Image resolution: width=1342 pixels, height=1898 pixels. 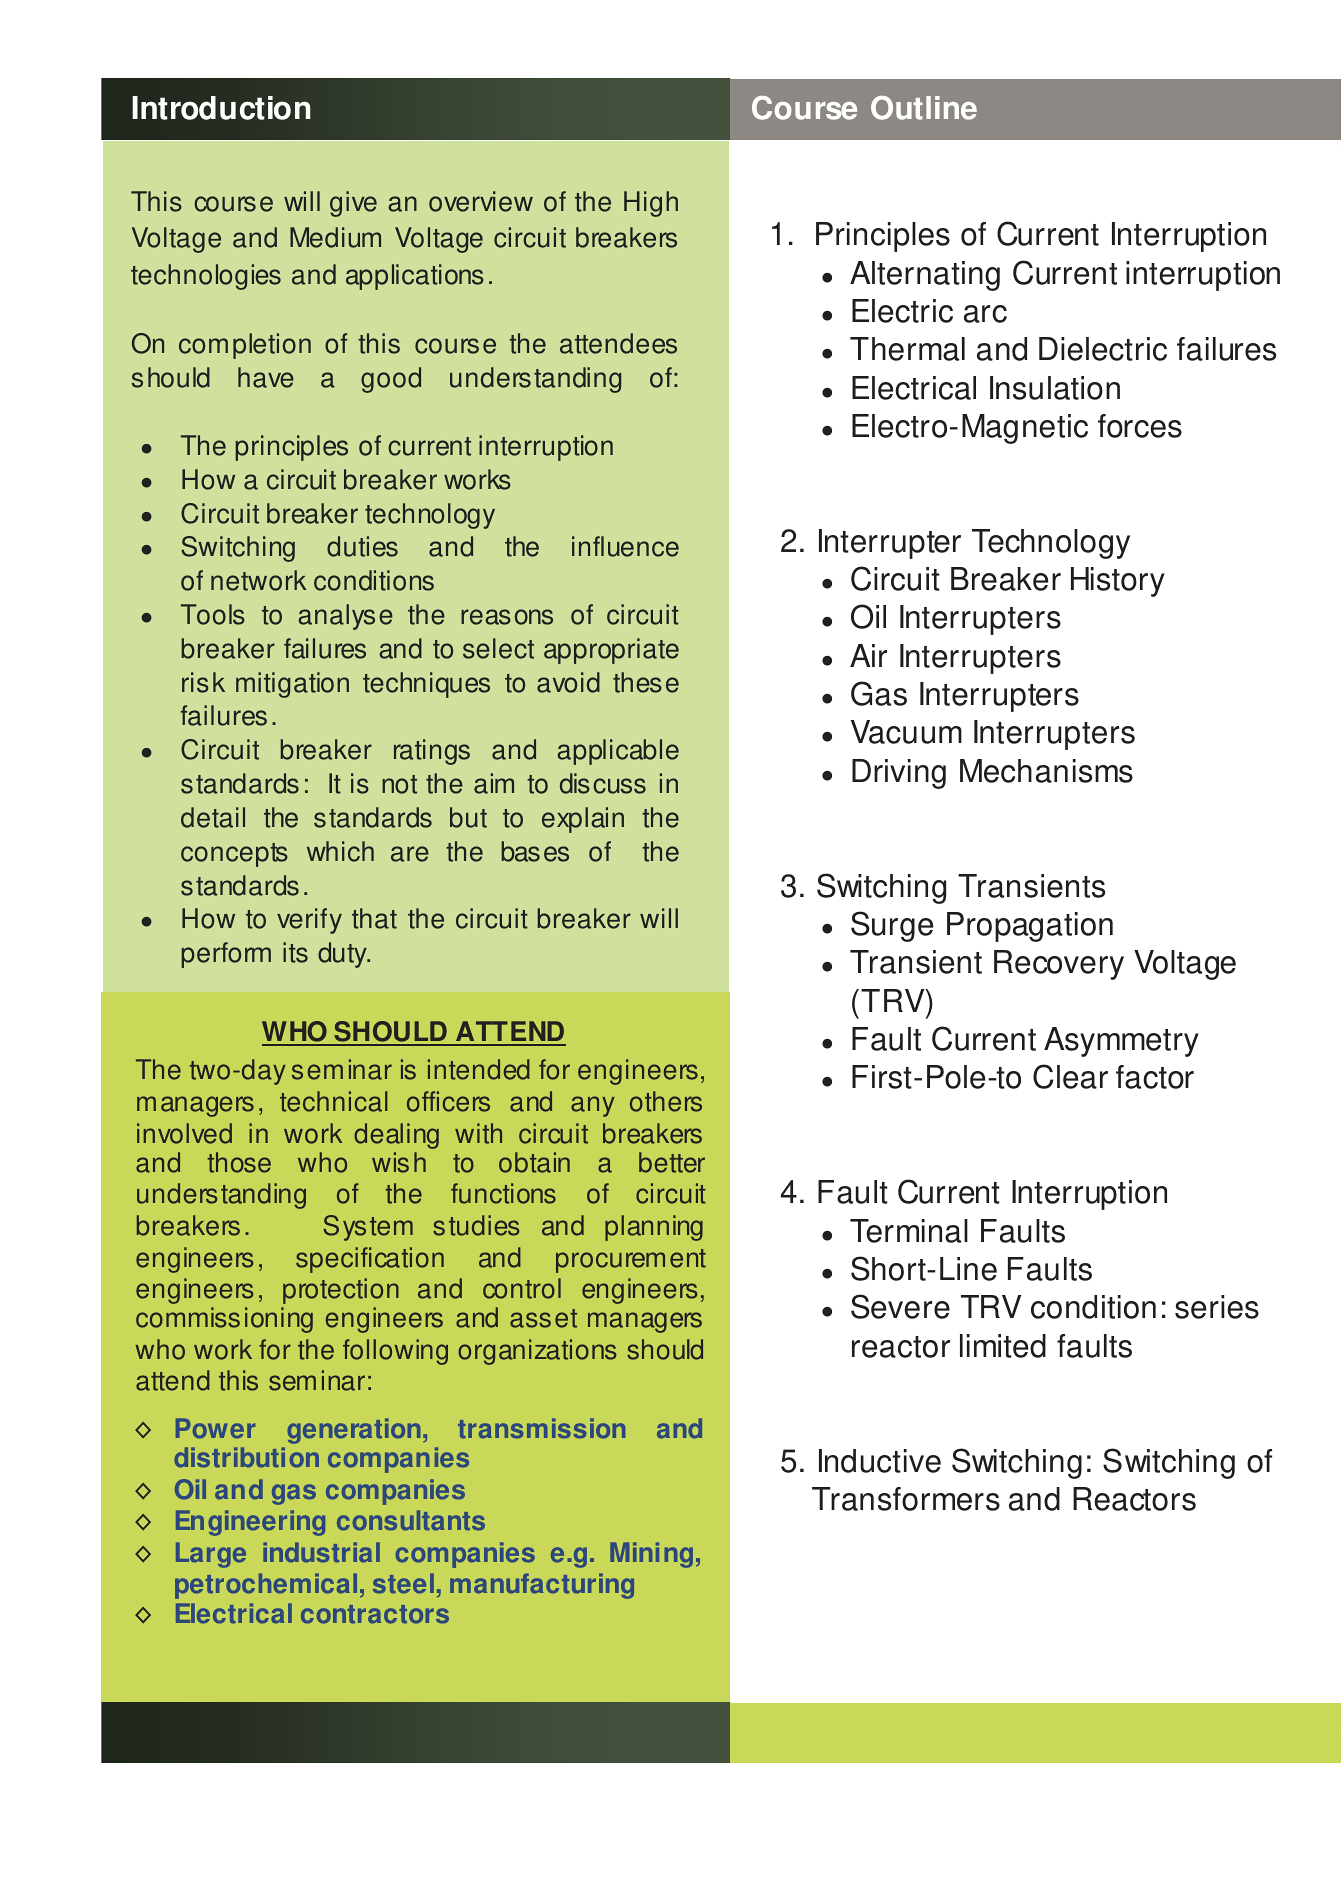 What do you see at coordinates (985, 314) in the document?
I see `arc` at bounding box center [985, 314].
